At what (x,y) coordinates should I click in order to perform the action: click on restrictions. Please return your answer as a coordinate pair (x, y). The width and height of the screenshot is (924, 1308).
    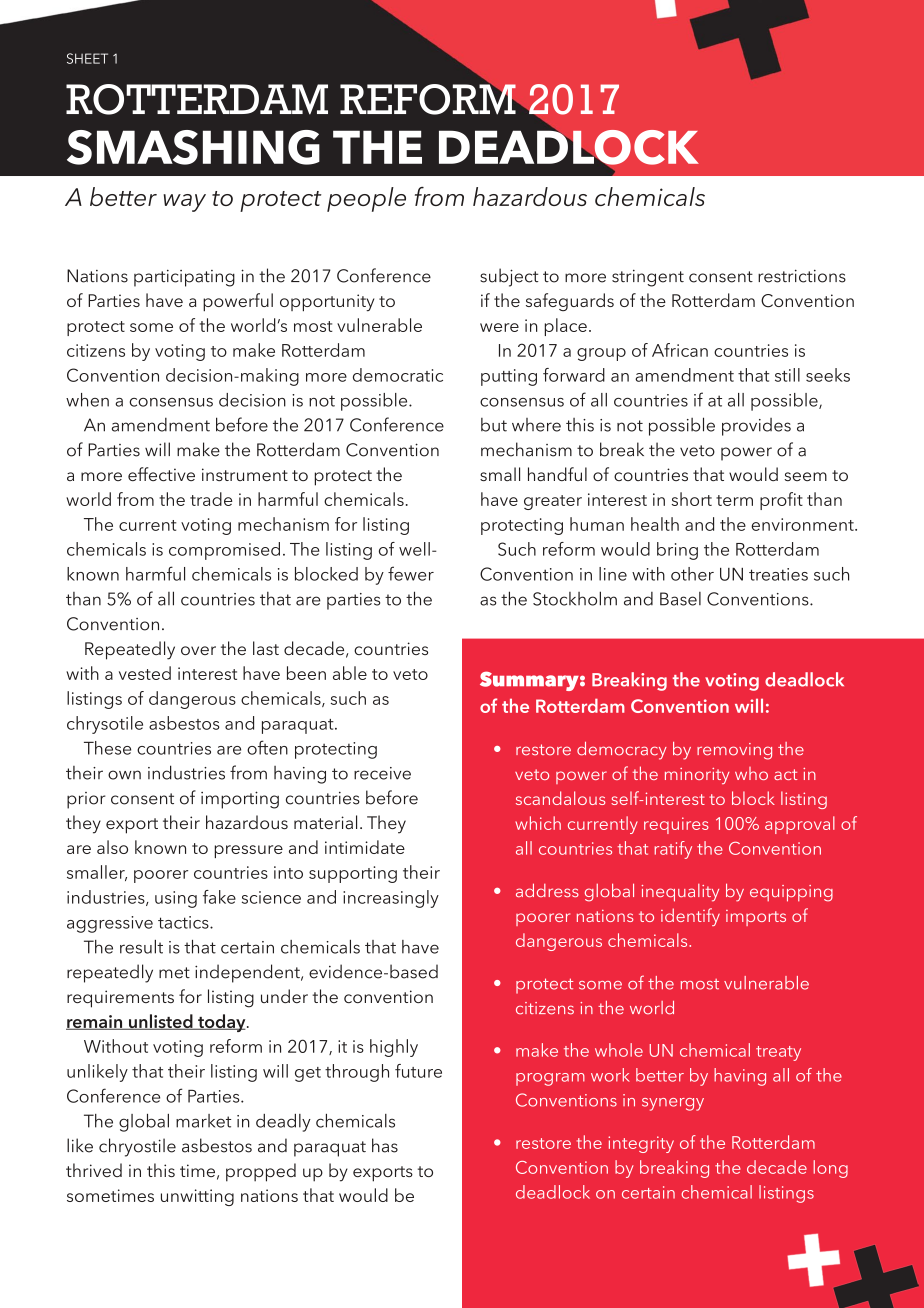
    Looking at the image, I should click on (802, 276).
